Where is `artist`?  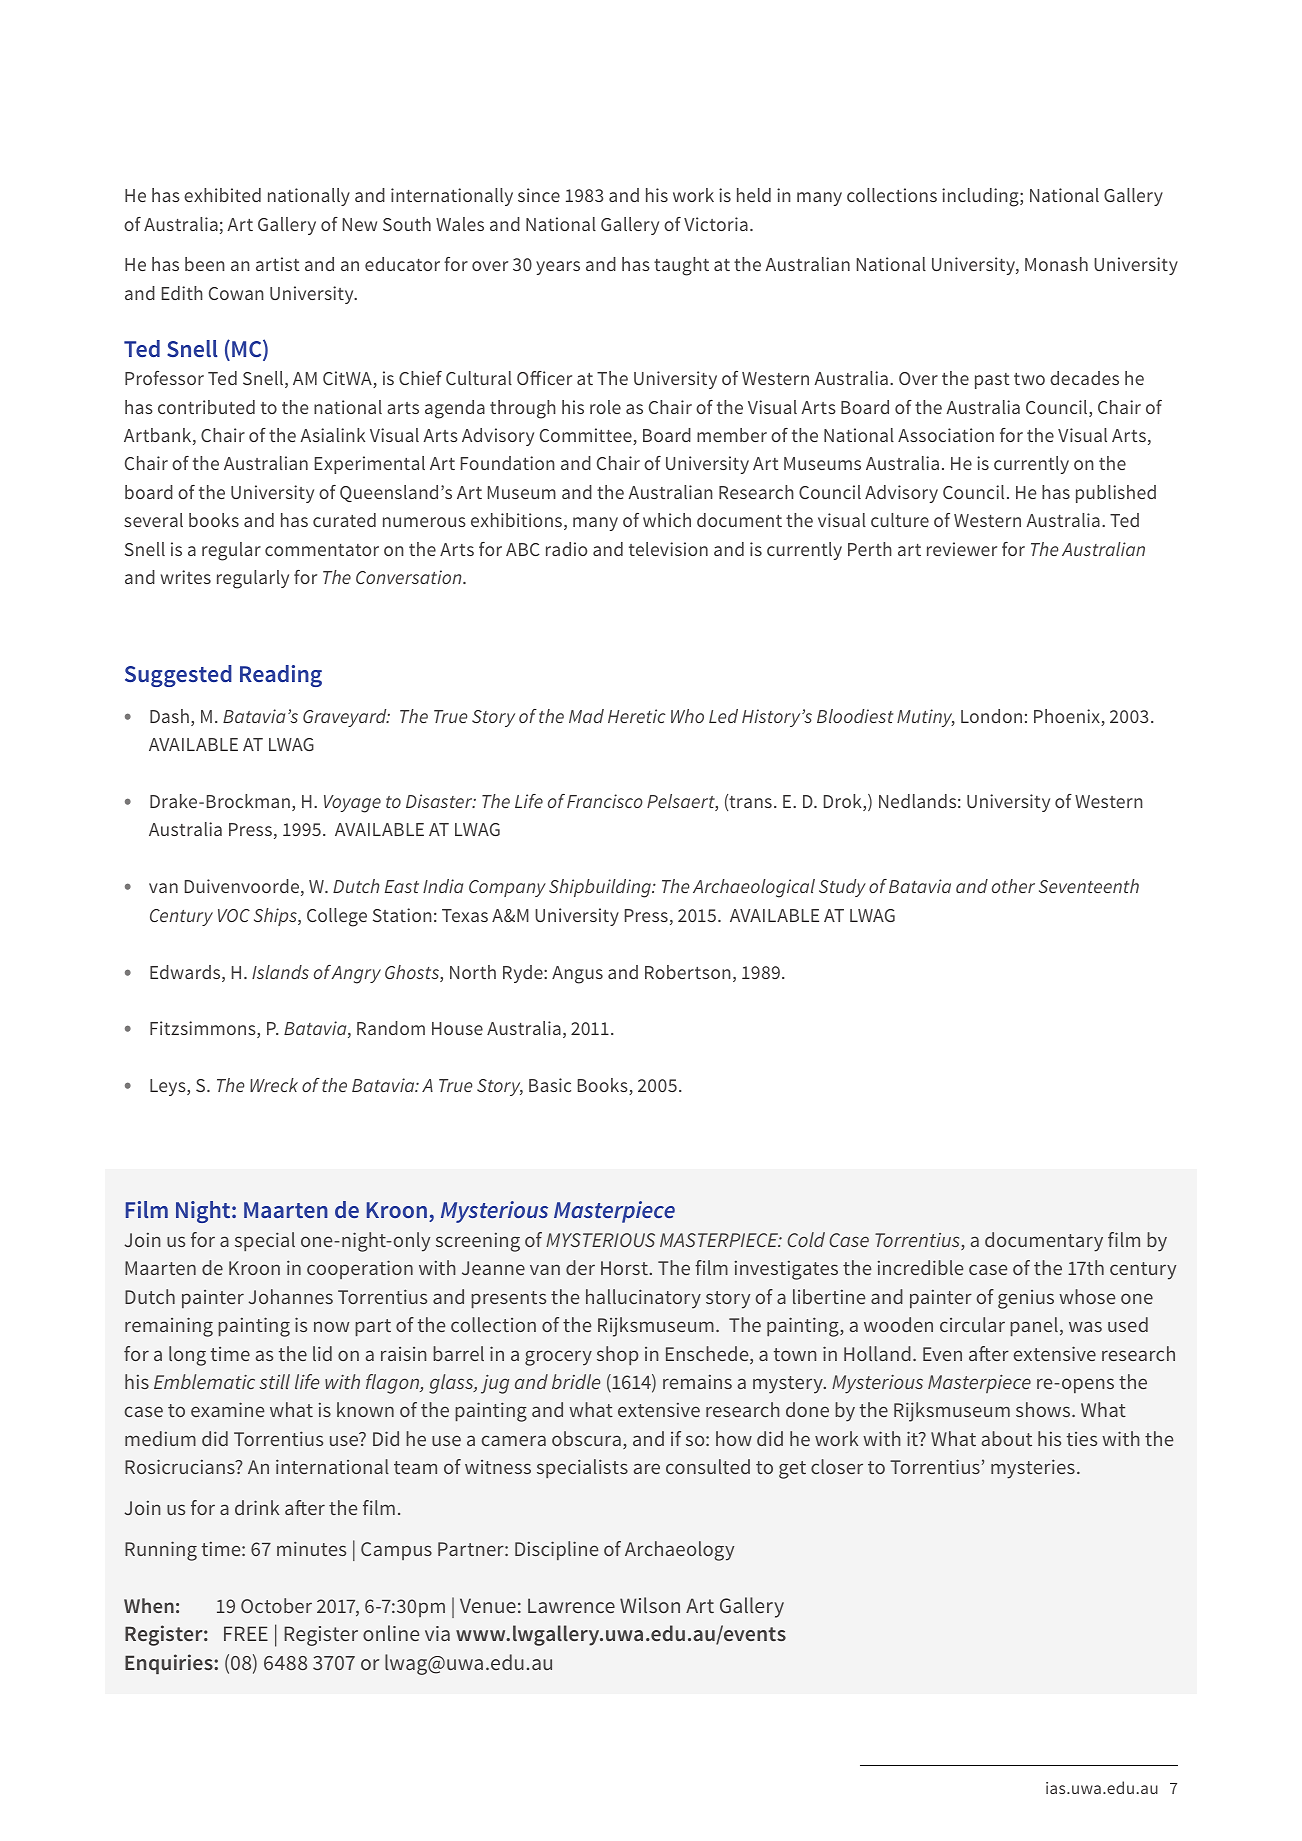 artist is located at coordinates (278, 264).
